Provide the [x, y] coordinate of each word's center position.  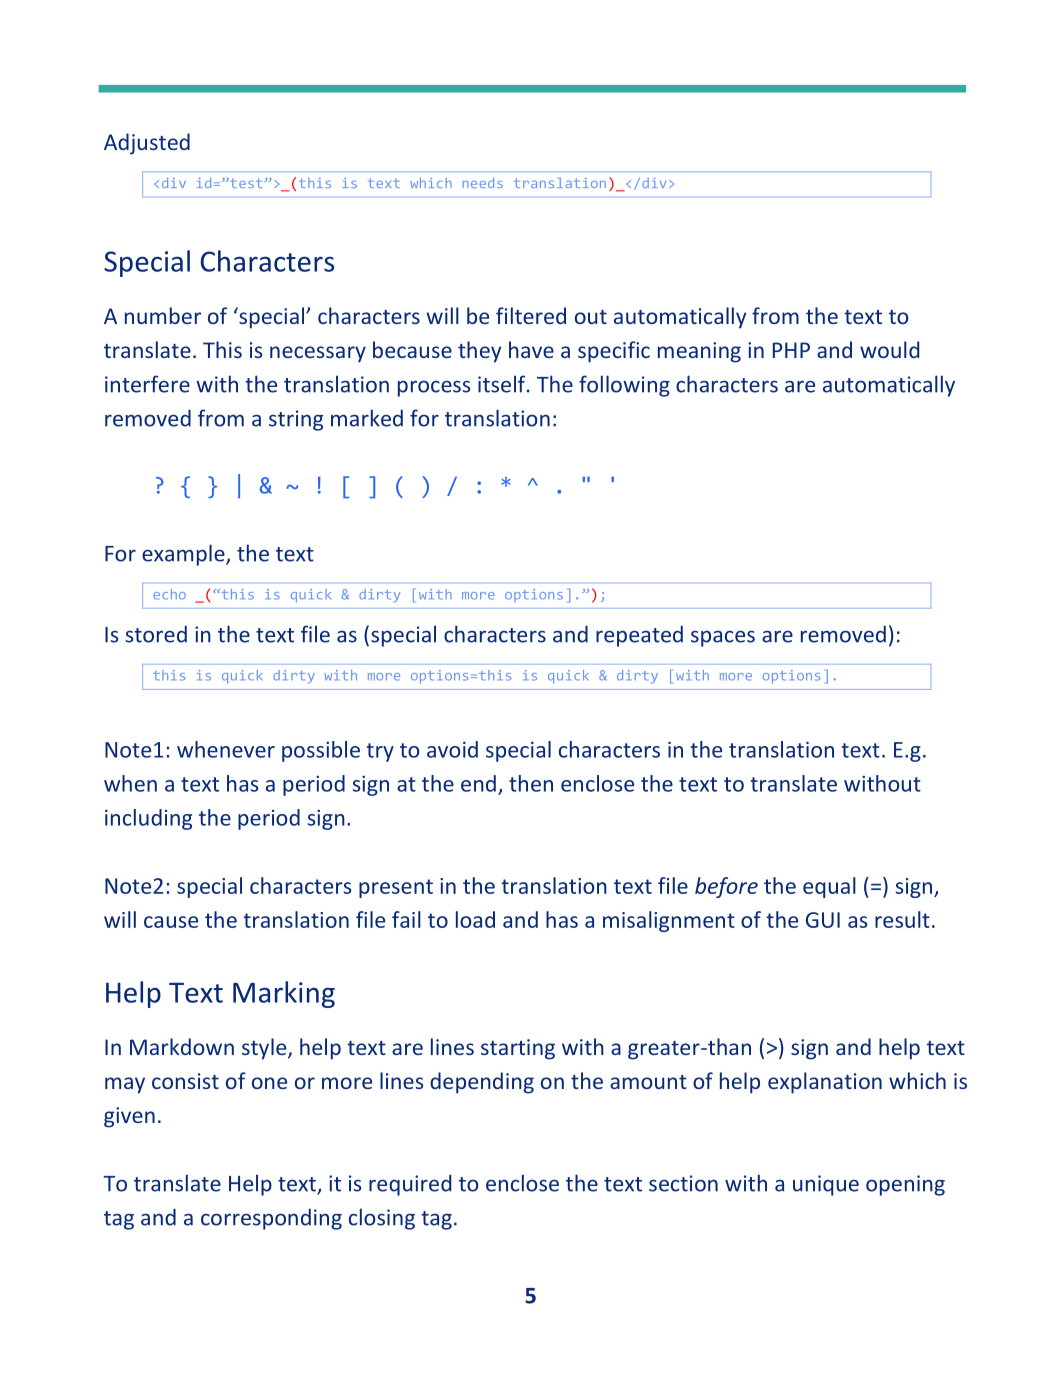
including [148, 819]
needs [483, 183]
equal [829, 887]
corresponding [271, 1219]
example [184, 555]
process [434, 388]
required [410, 1185]
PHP [791, 350]
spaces [723, 638]
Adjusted [147, 144]
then [531, 783]
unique [826, 1185]
